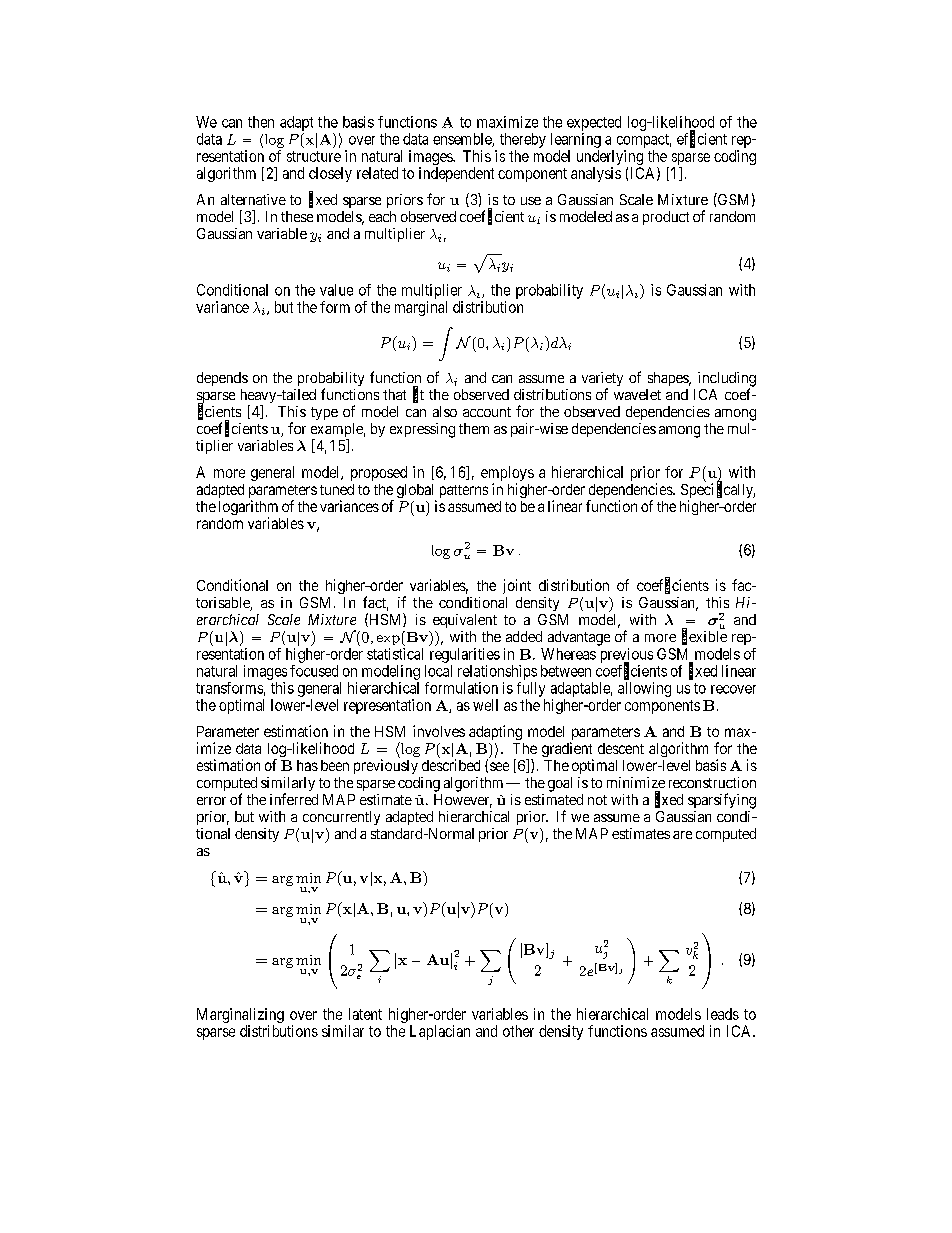 Image resolution: width=952 pixels, height=1233 pixels. I want to click on then, so click(261, 122).
